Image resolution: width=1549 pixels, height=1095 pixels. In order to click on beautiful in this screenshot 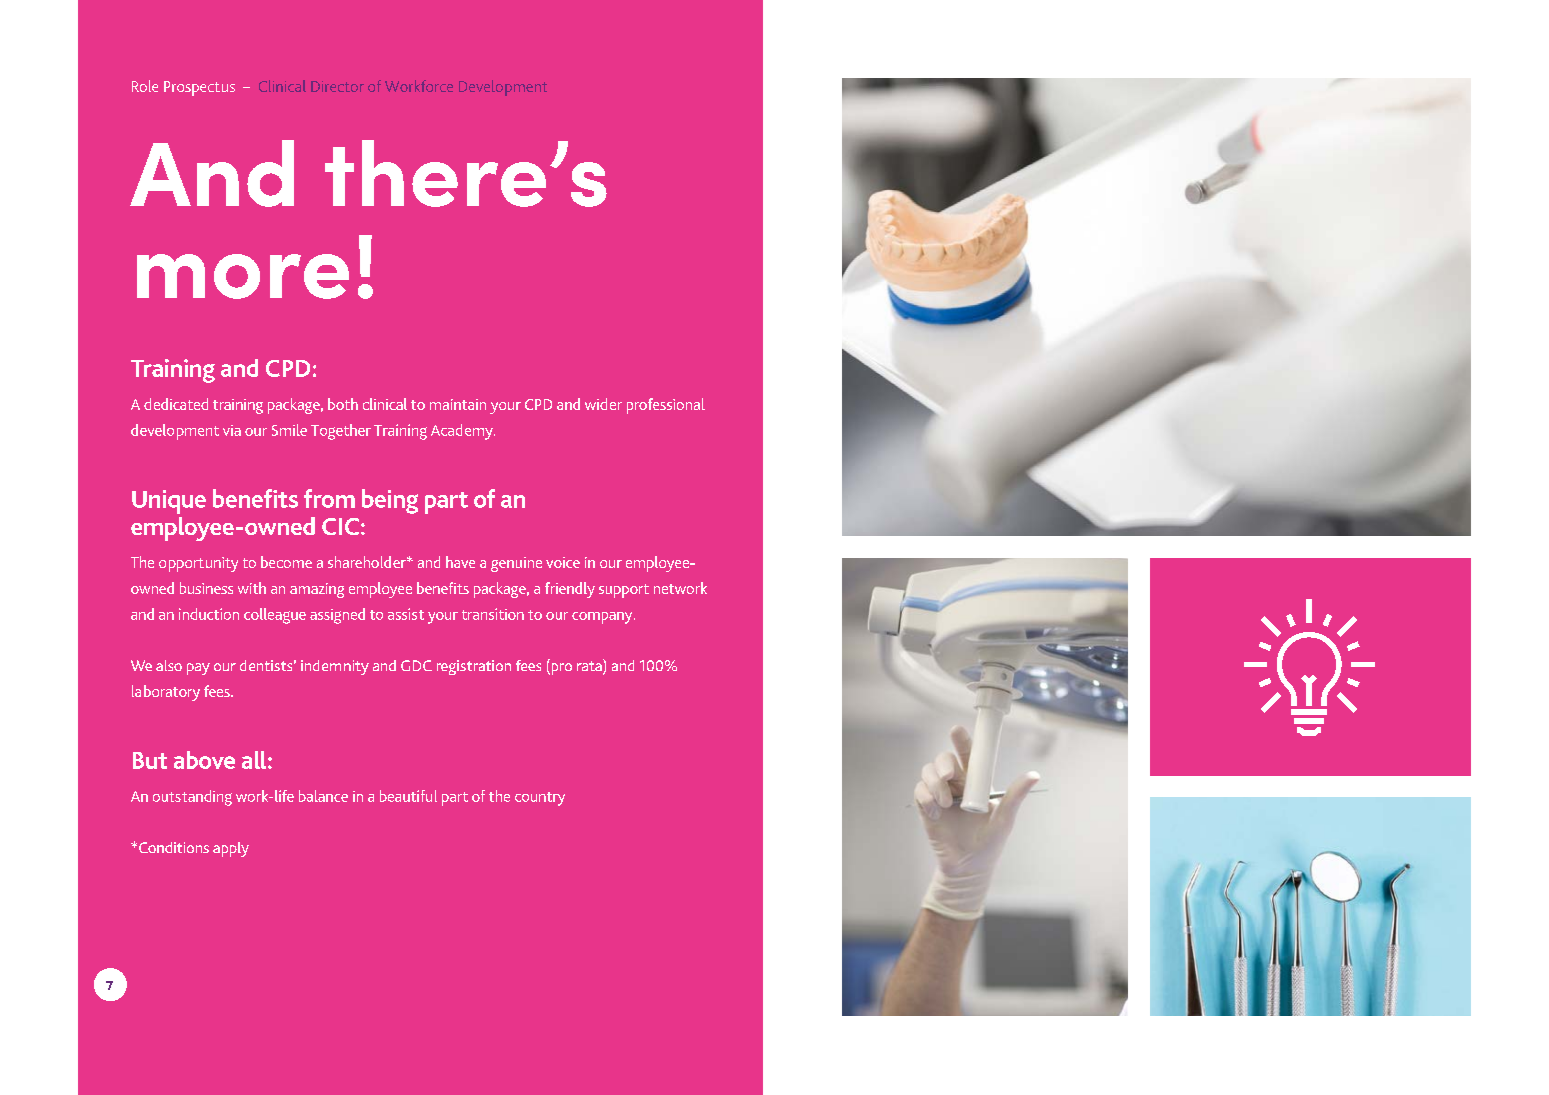, I will do `click(408, 796)`.
